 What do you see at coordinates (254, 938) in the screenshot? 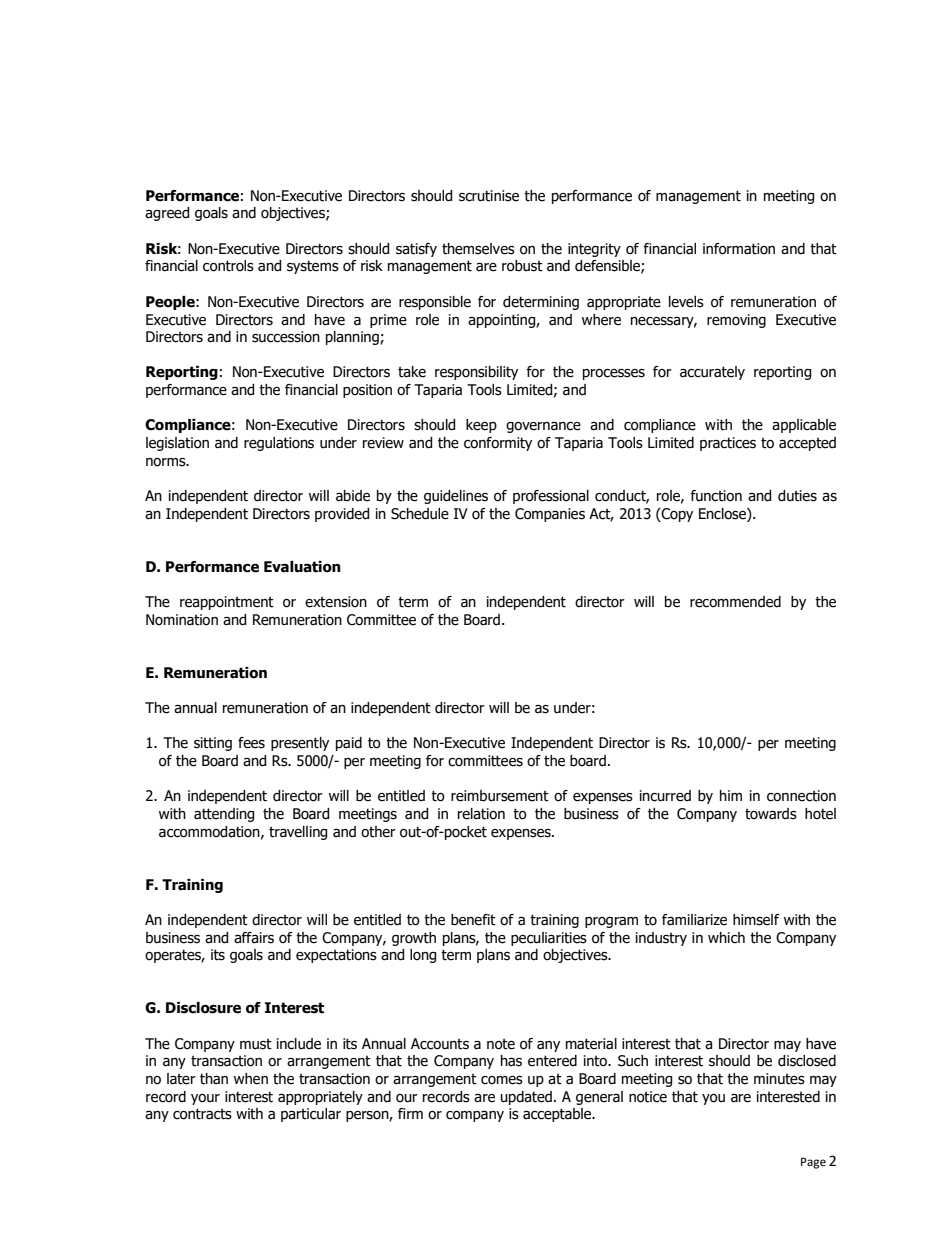
I see `affairs` at bounding box center [254, 938].
